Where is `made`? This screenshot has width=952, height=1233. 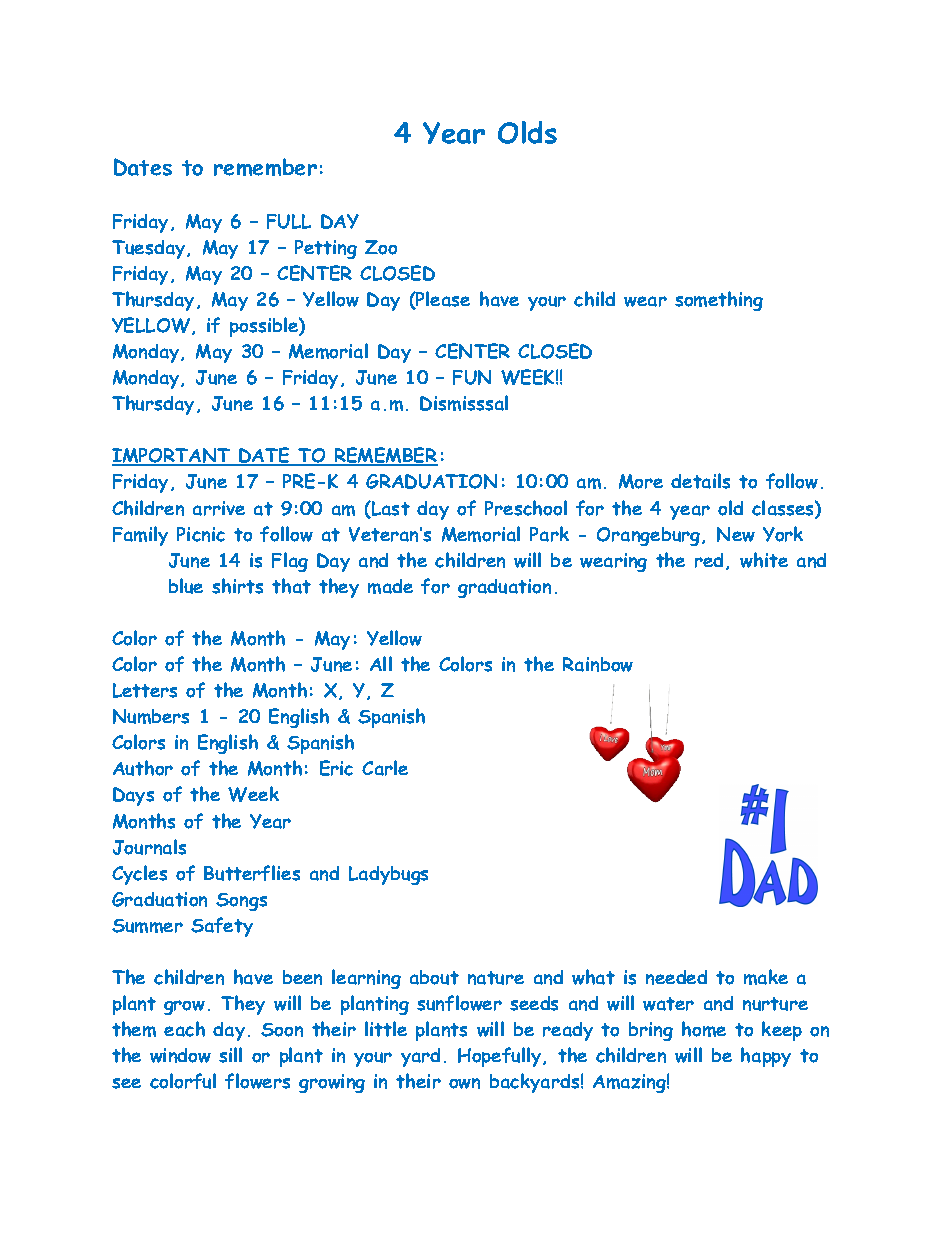
made is located at coordinates (390, 586).
